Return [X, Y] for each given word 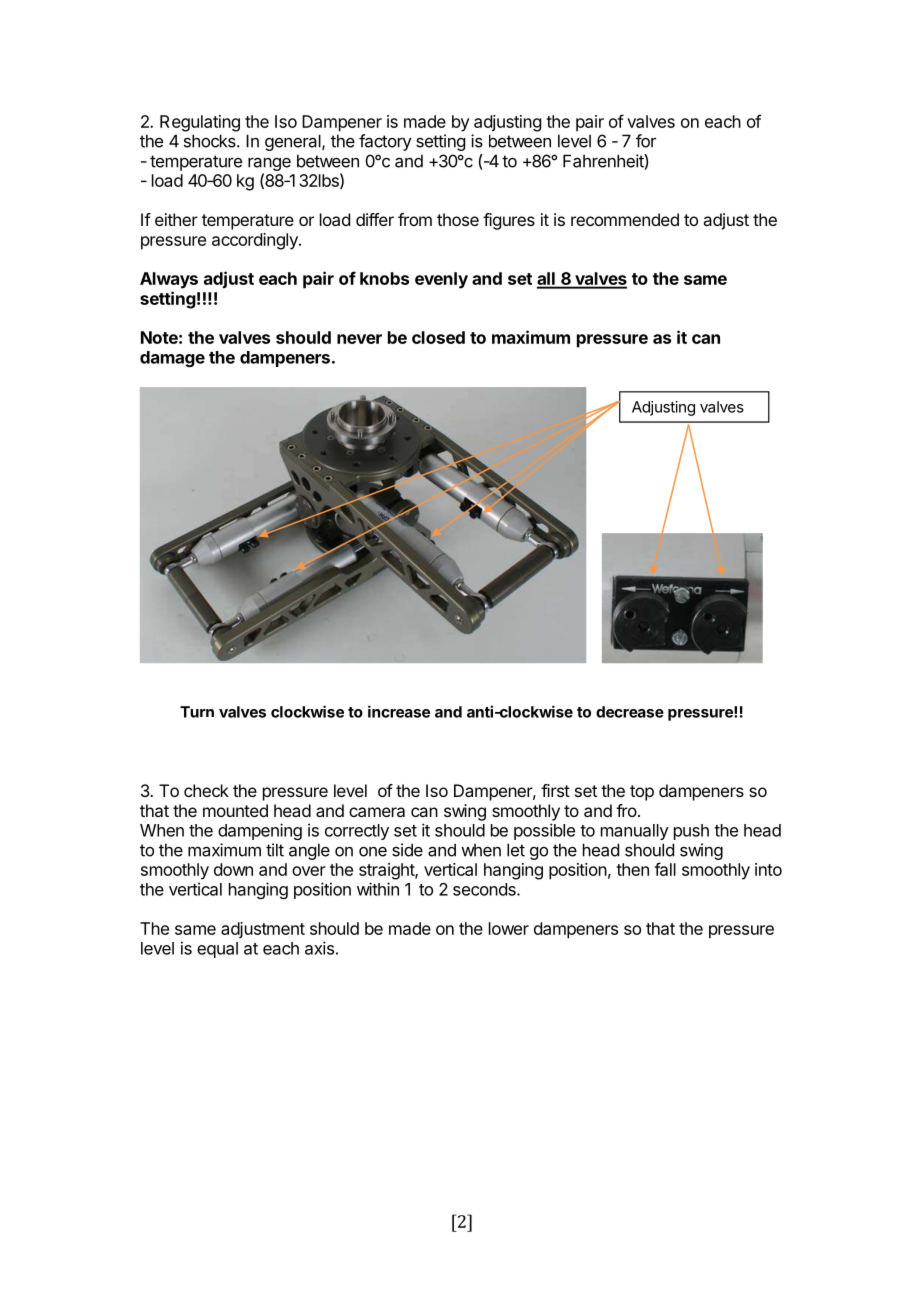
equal [217, 950]
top [642, 793]
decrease [630, 712]
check [206, 790]
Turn [197, 712]
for [646, 141]
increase [399, 711]
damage [172, 359]
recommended [625, 219]
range [269, 164]
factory [385, 142]
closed [438, 337]
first [555, 790]
